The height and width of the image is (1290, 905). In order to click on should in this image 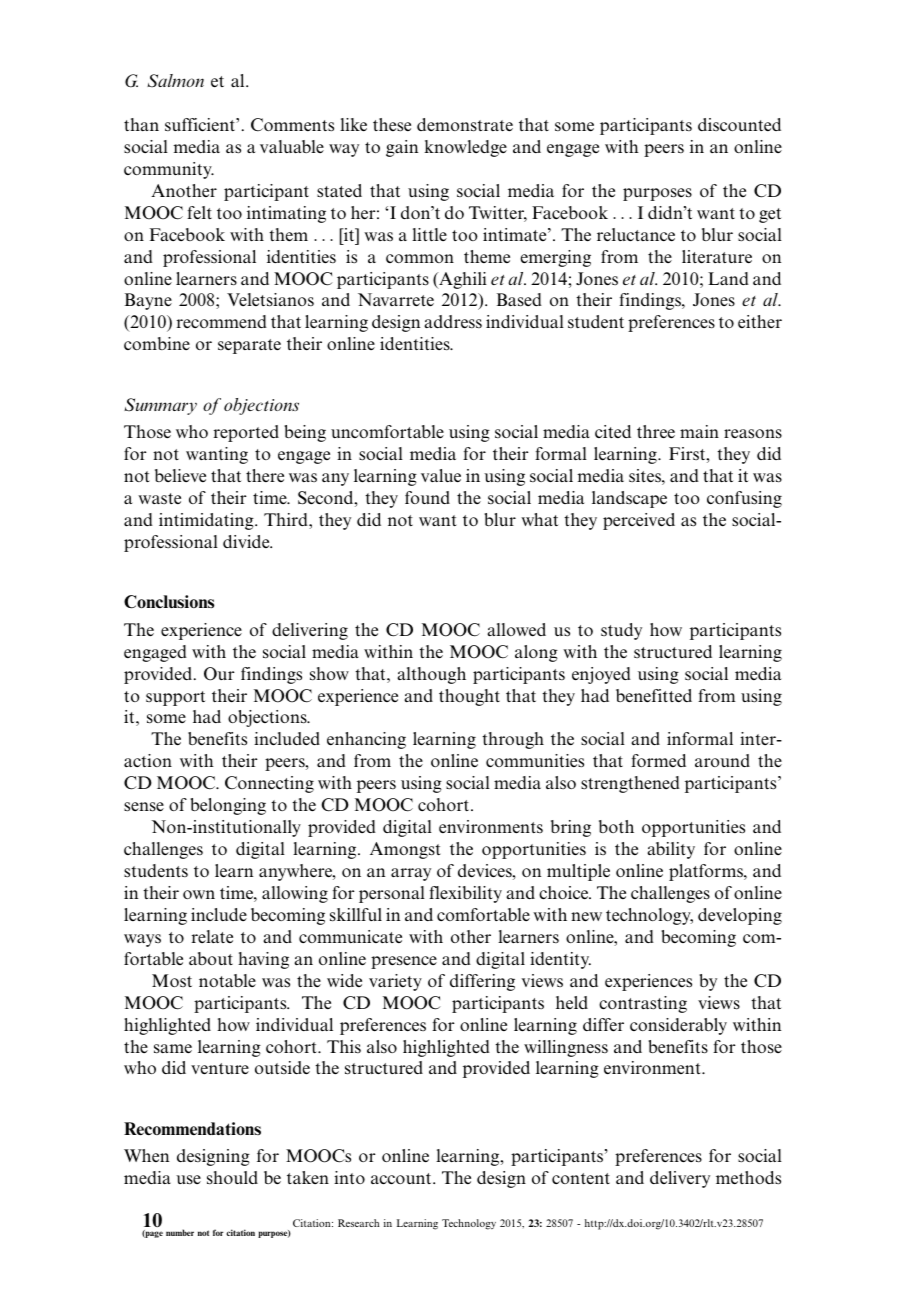, I will do `click(232, 1178)`.
